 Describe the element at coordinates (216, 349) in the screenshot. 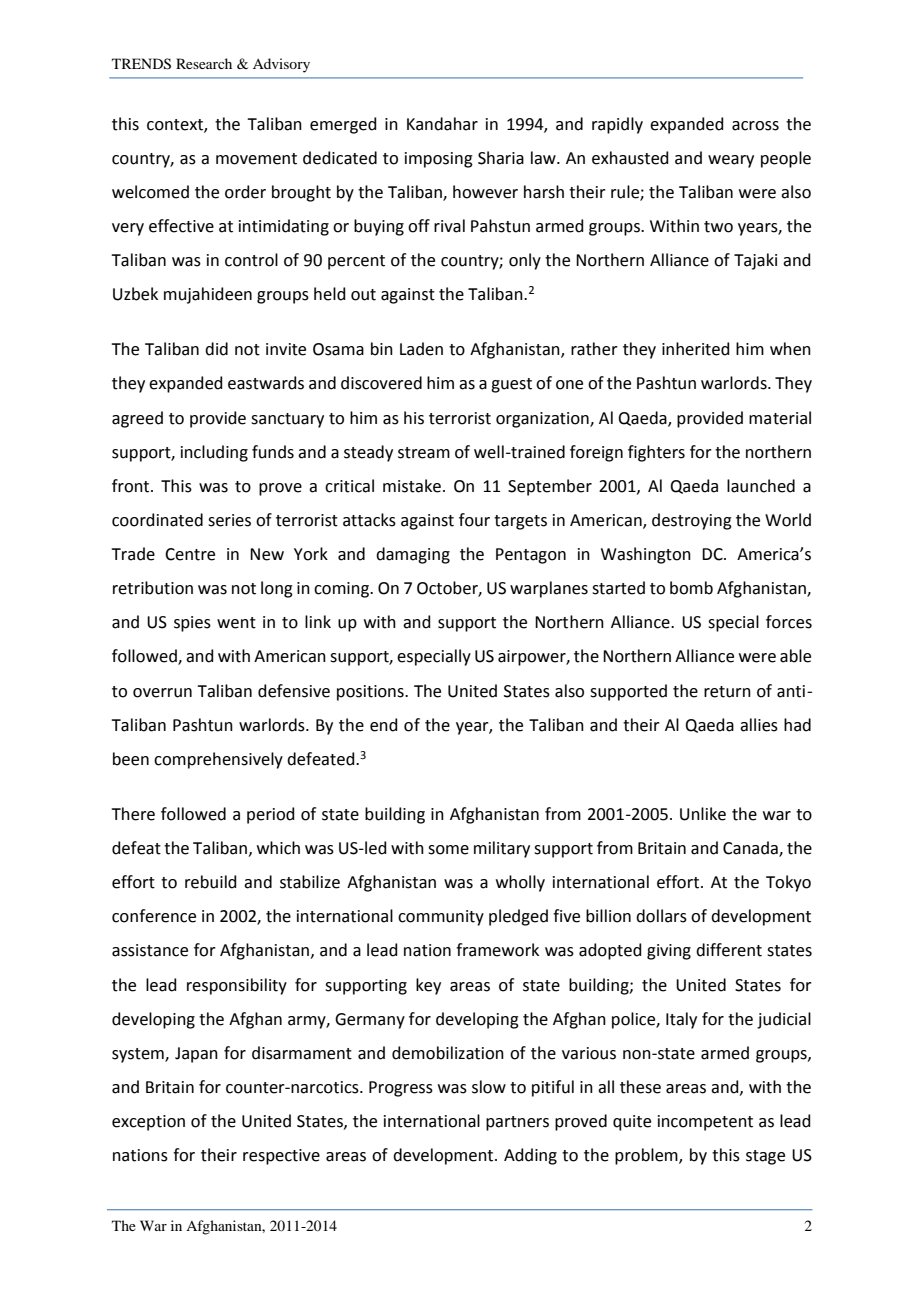

I see `did` at that location.
